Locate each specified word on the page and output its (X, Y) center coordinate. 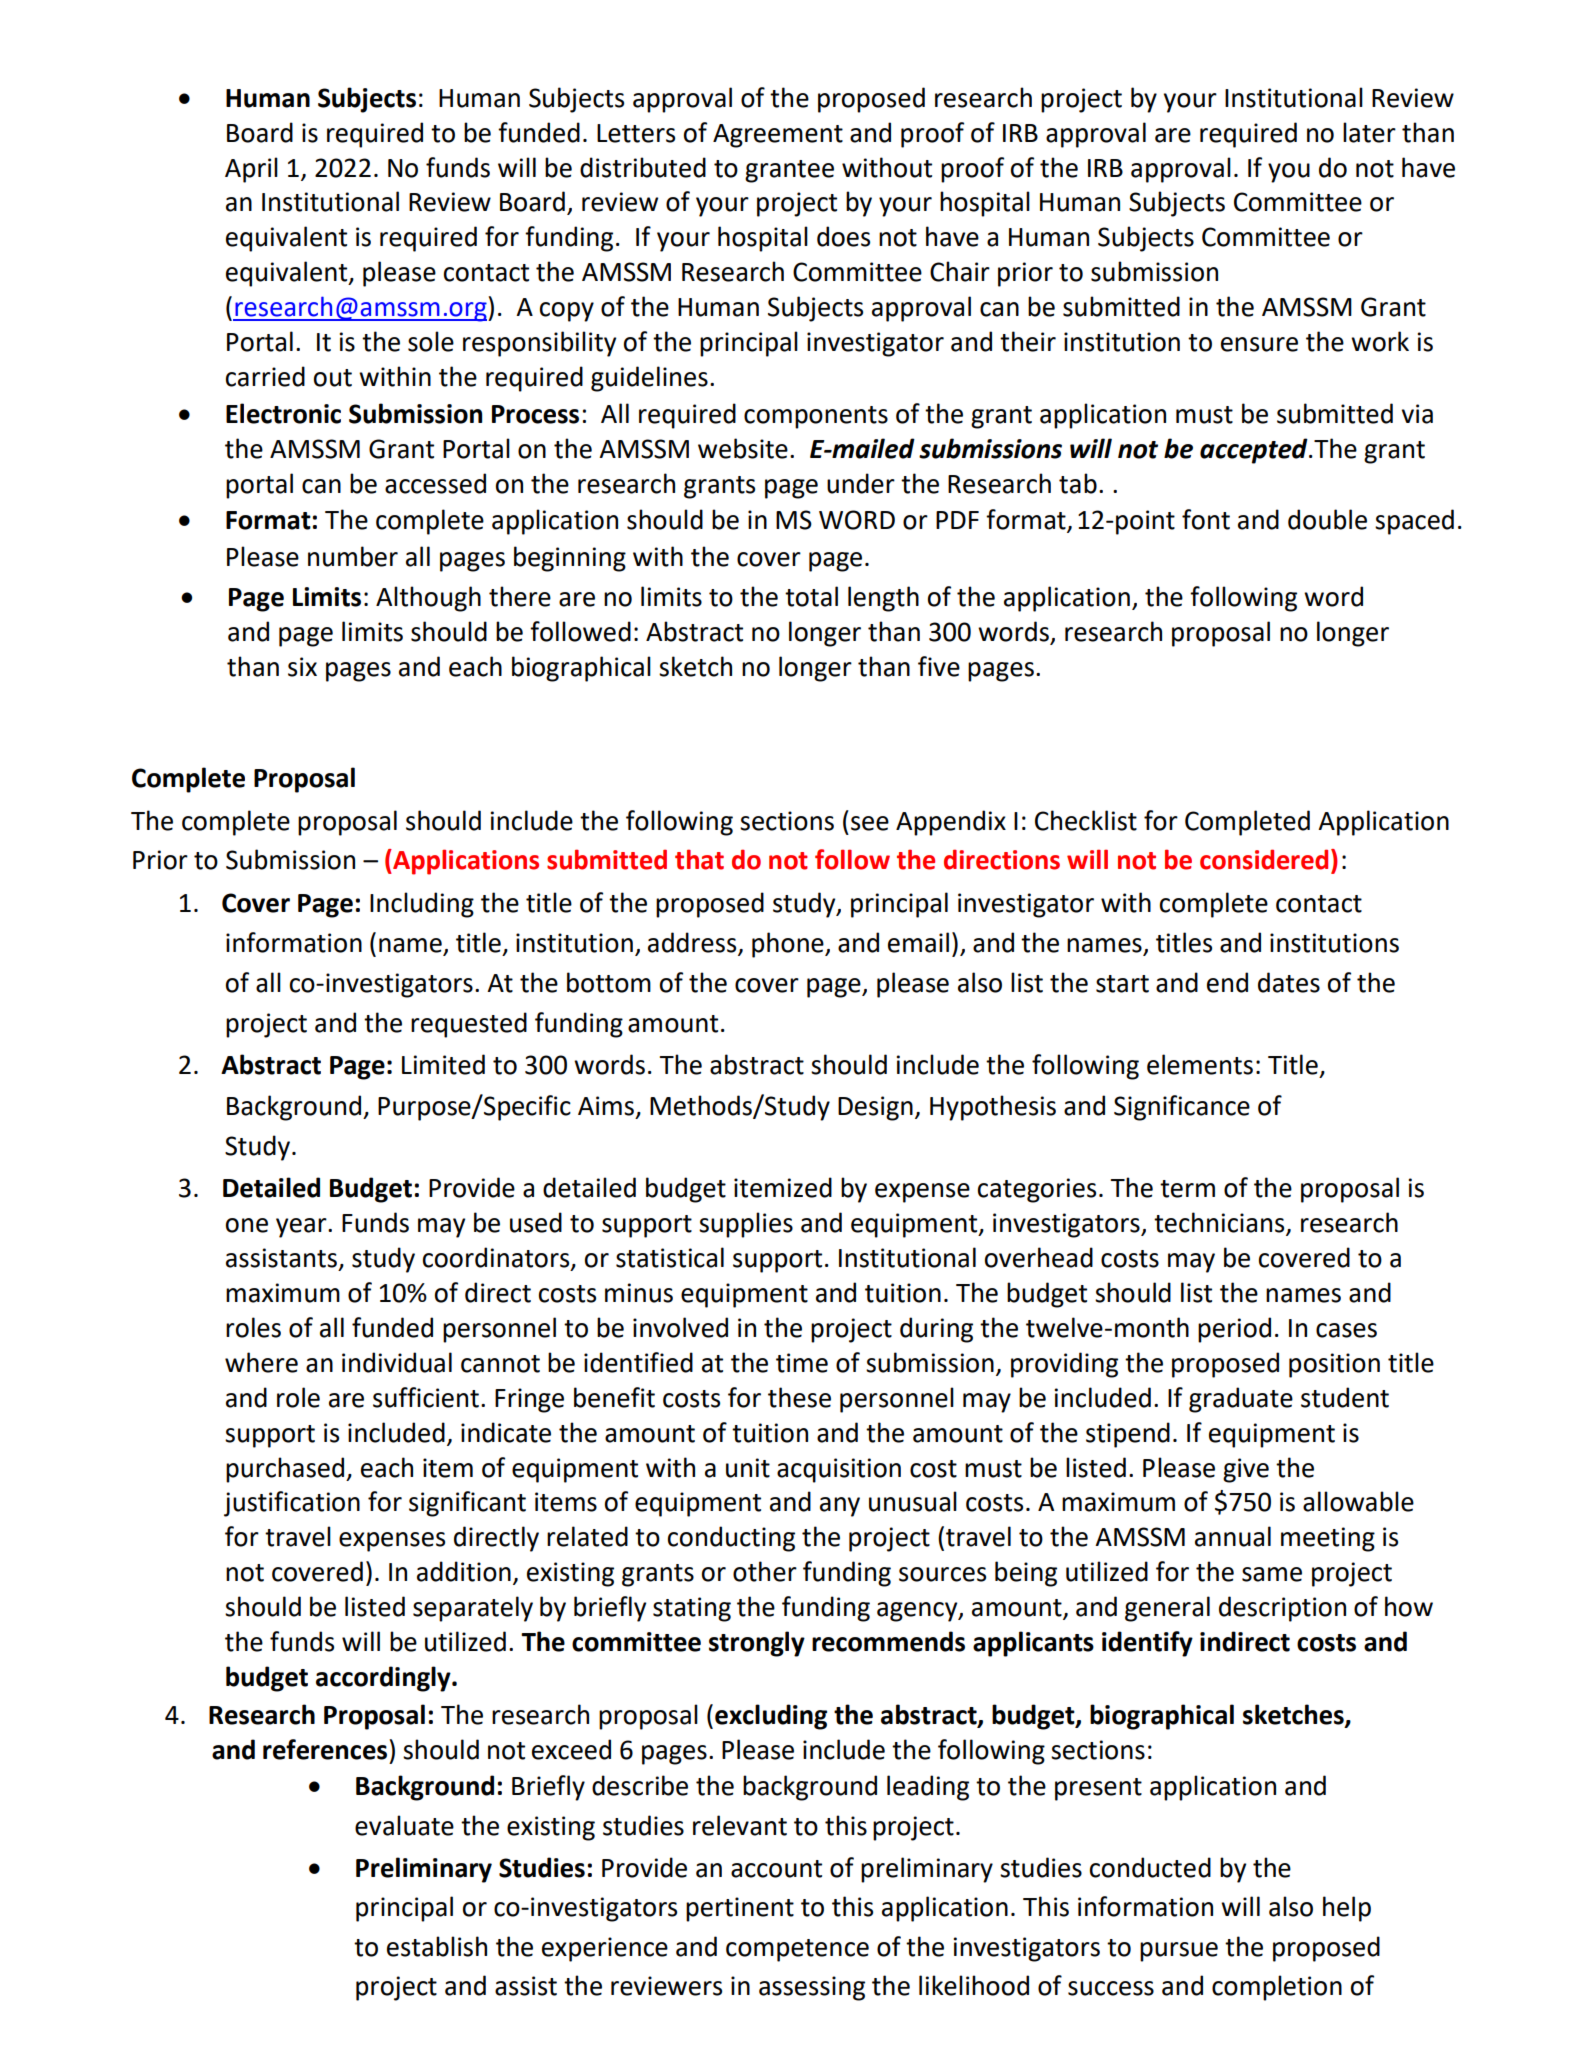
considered (1264, 859)
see (870, 823)
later (1369, 132)
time (802, 1363)
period (1234, 1330)
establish (437, 1946)
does (843, 236)
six (302, 667)
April (251, 170)
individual (397, 1362)
